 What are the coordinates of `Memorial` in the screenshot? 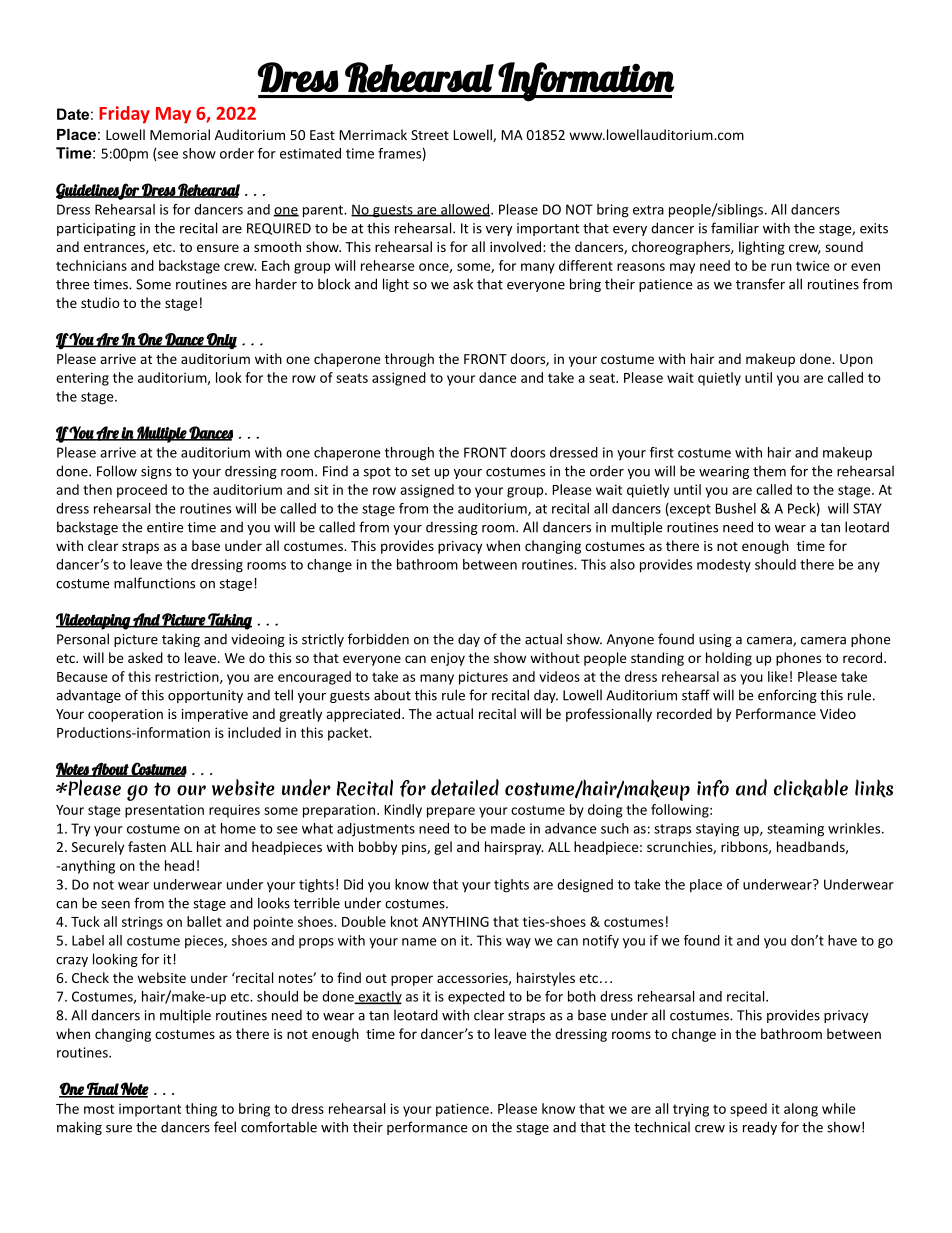 It's located at (180, 134).
